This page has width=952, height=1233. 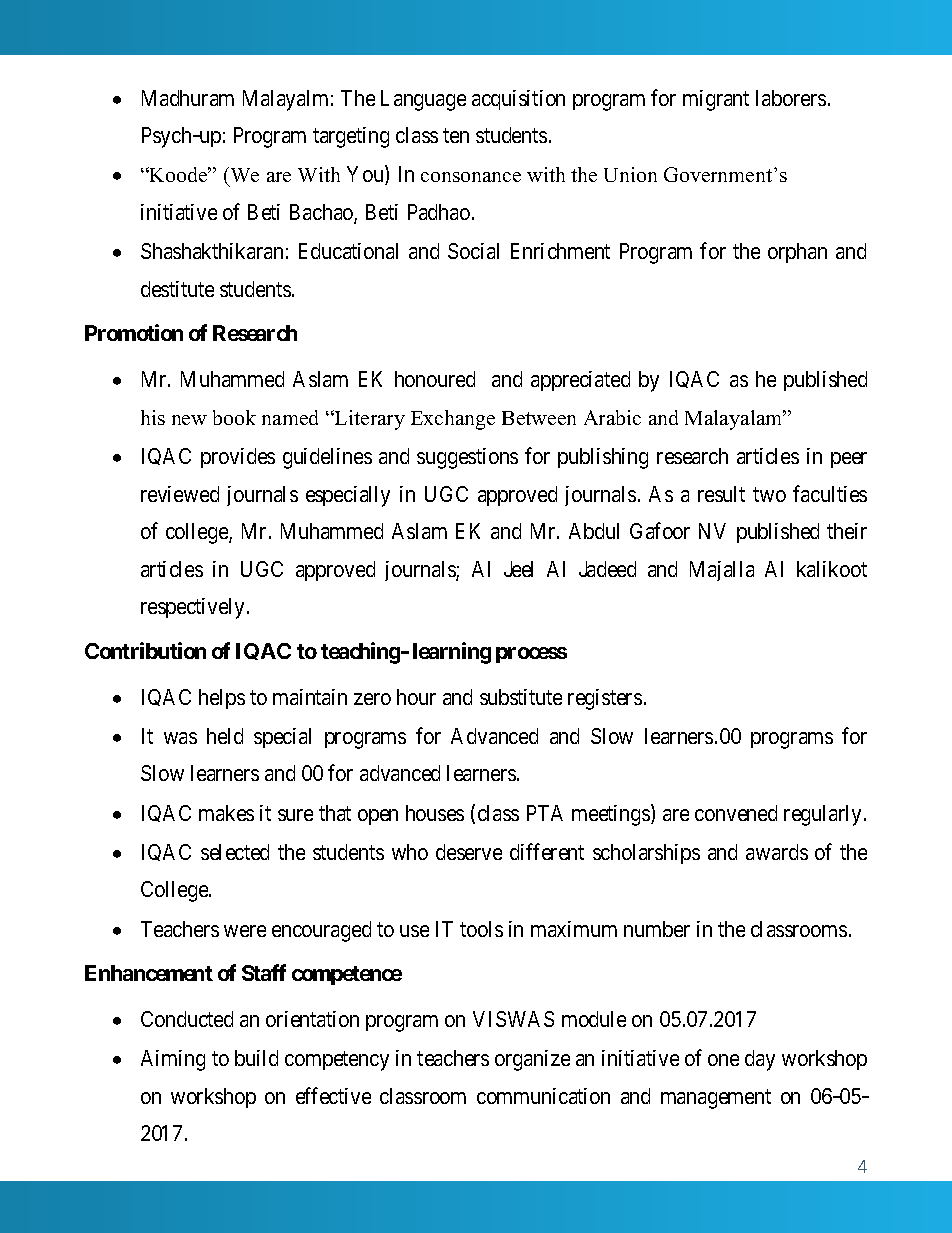 What do you see at coordinates (532, 1060) in the page?
I see `organize` at bounding box center [532, 1060].
